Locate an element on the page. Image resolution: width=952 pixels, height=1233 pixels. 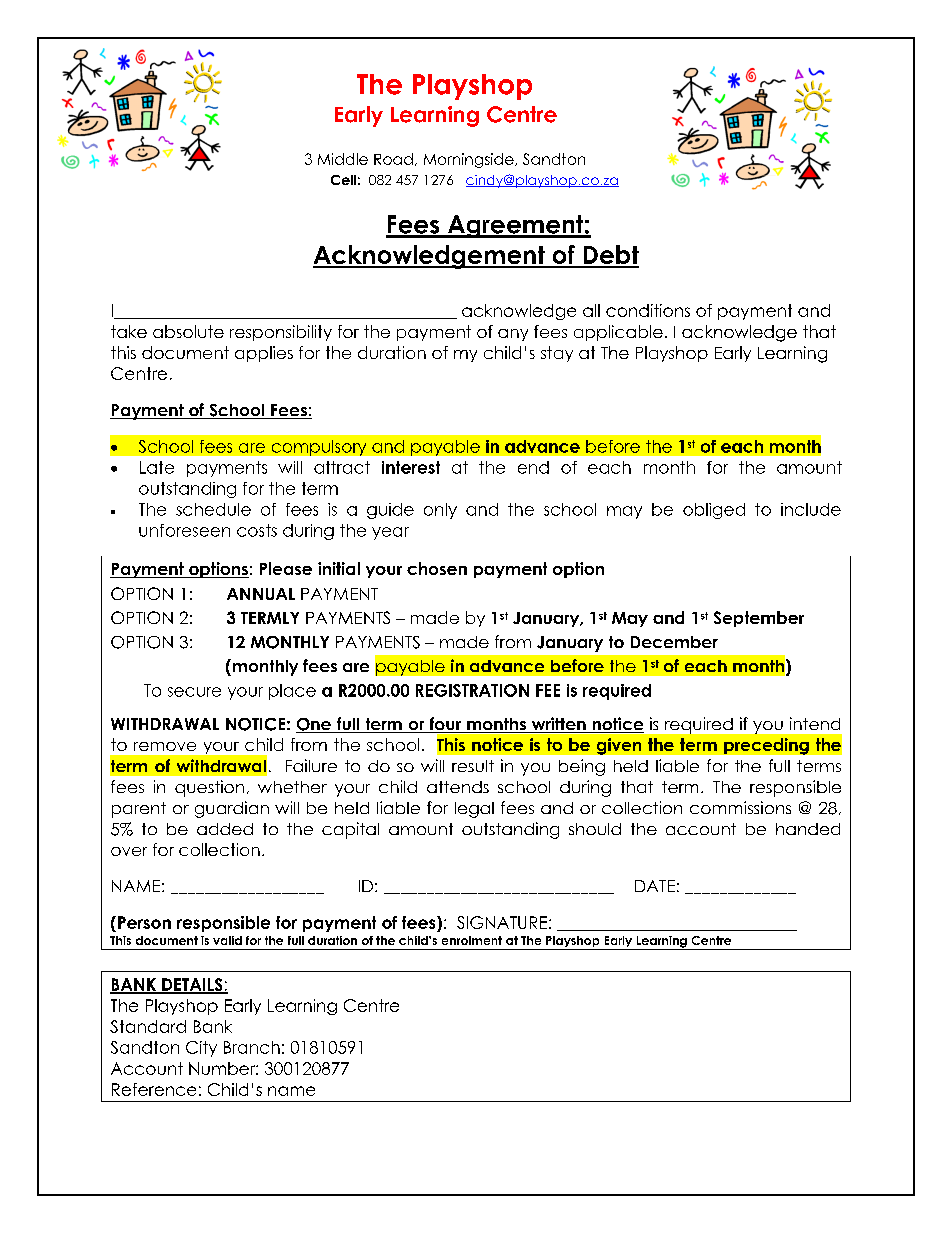
conditions is located at coordinates (648, 310).
